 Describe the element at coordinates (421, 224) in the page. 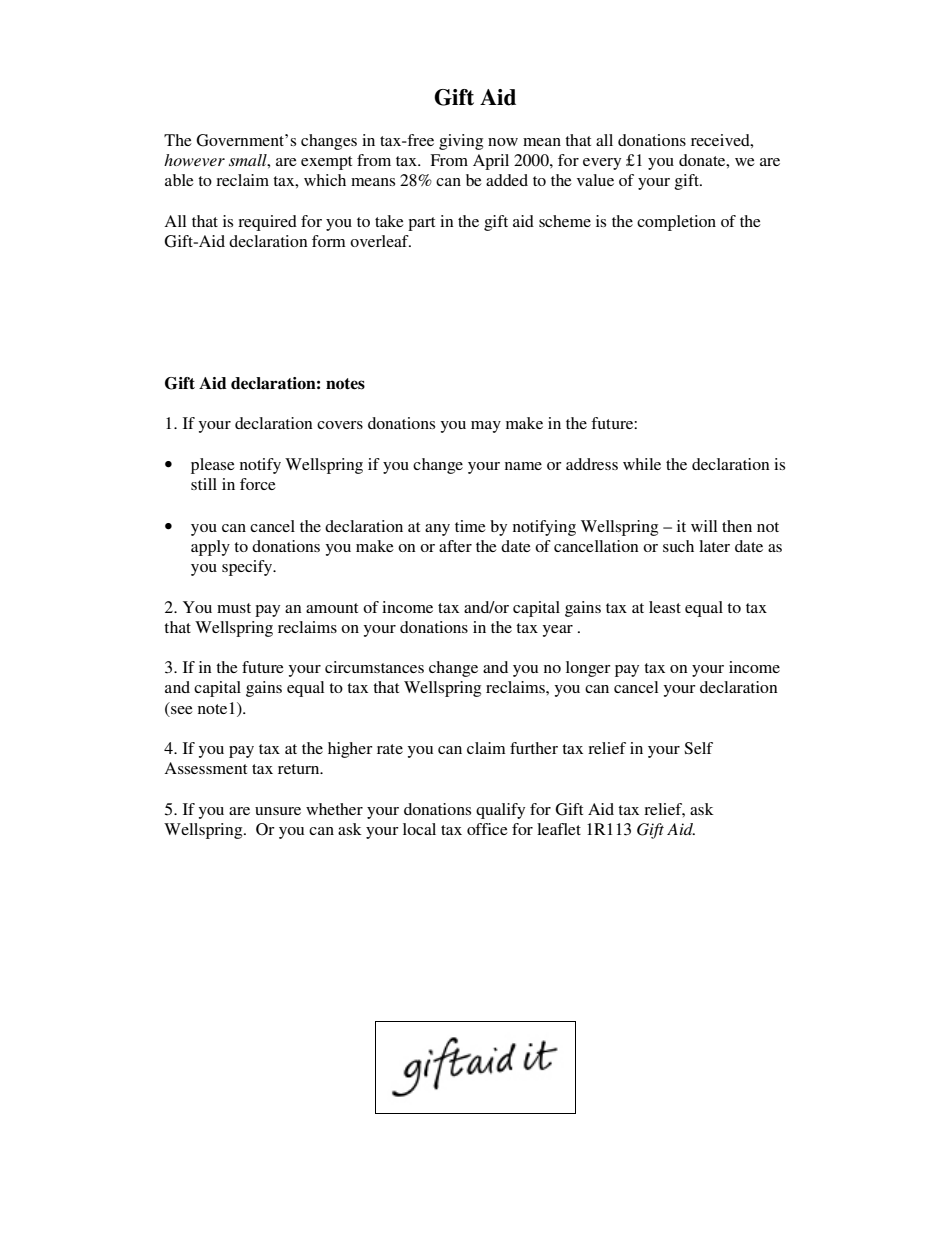

I see `part` at that location.
